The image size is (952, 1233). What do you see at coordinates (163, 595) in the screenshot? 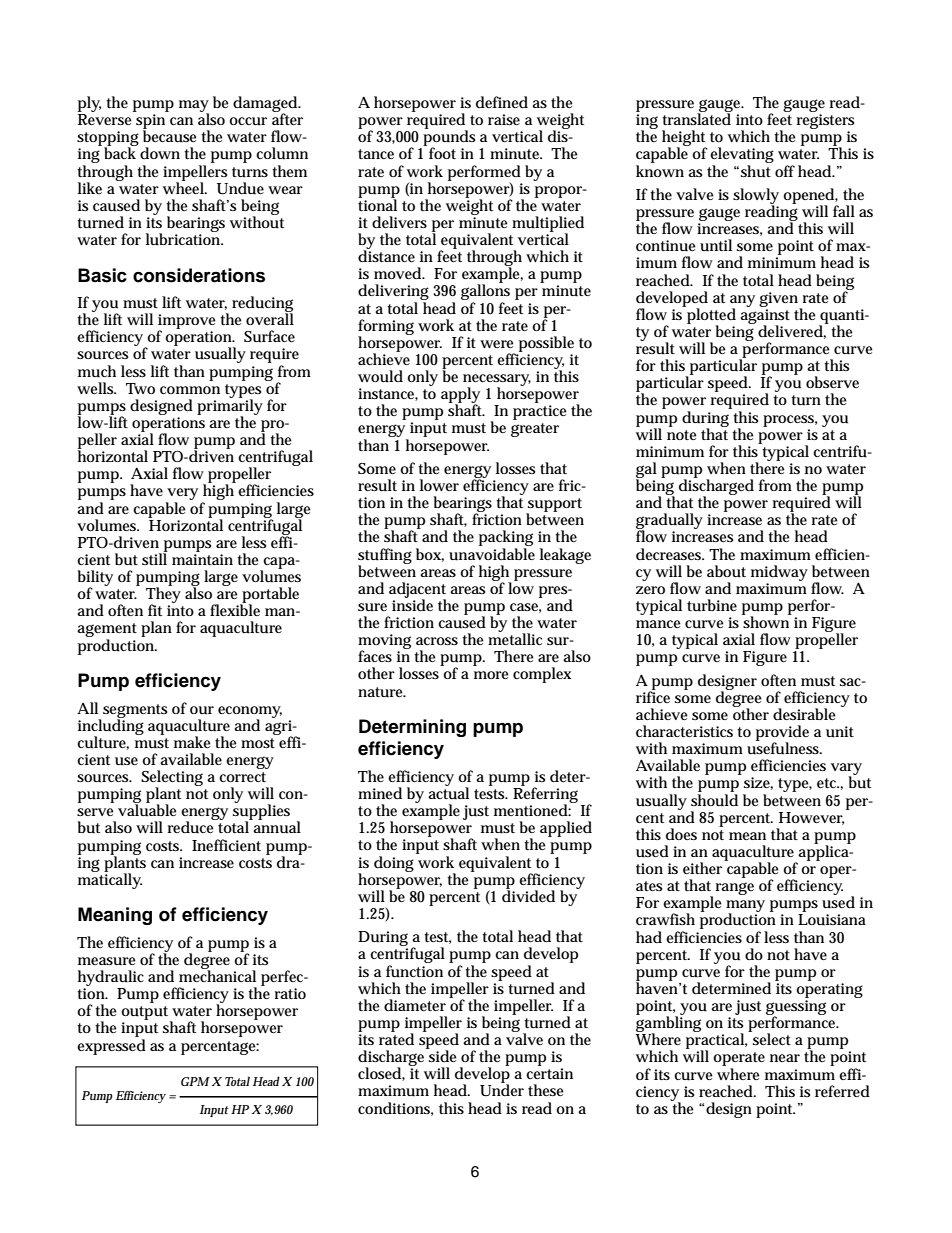
I see `They` at bounding box center [163, 595].
